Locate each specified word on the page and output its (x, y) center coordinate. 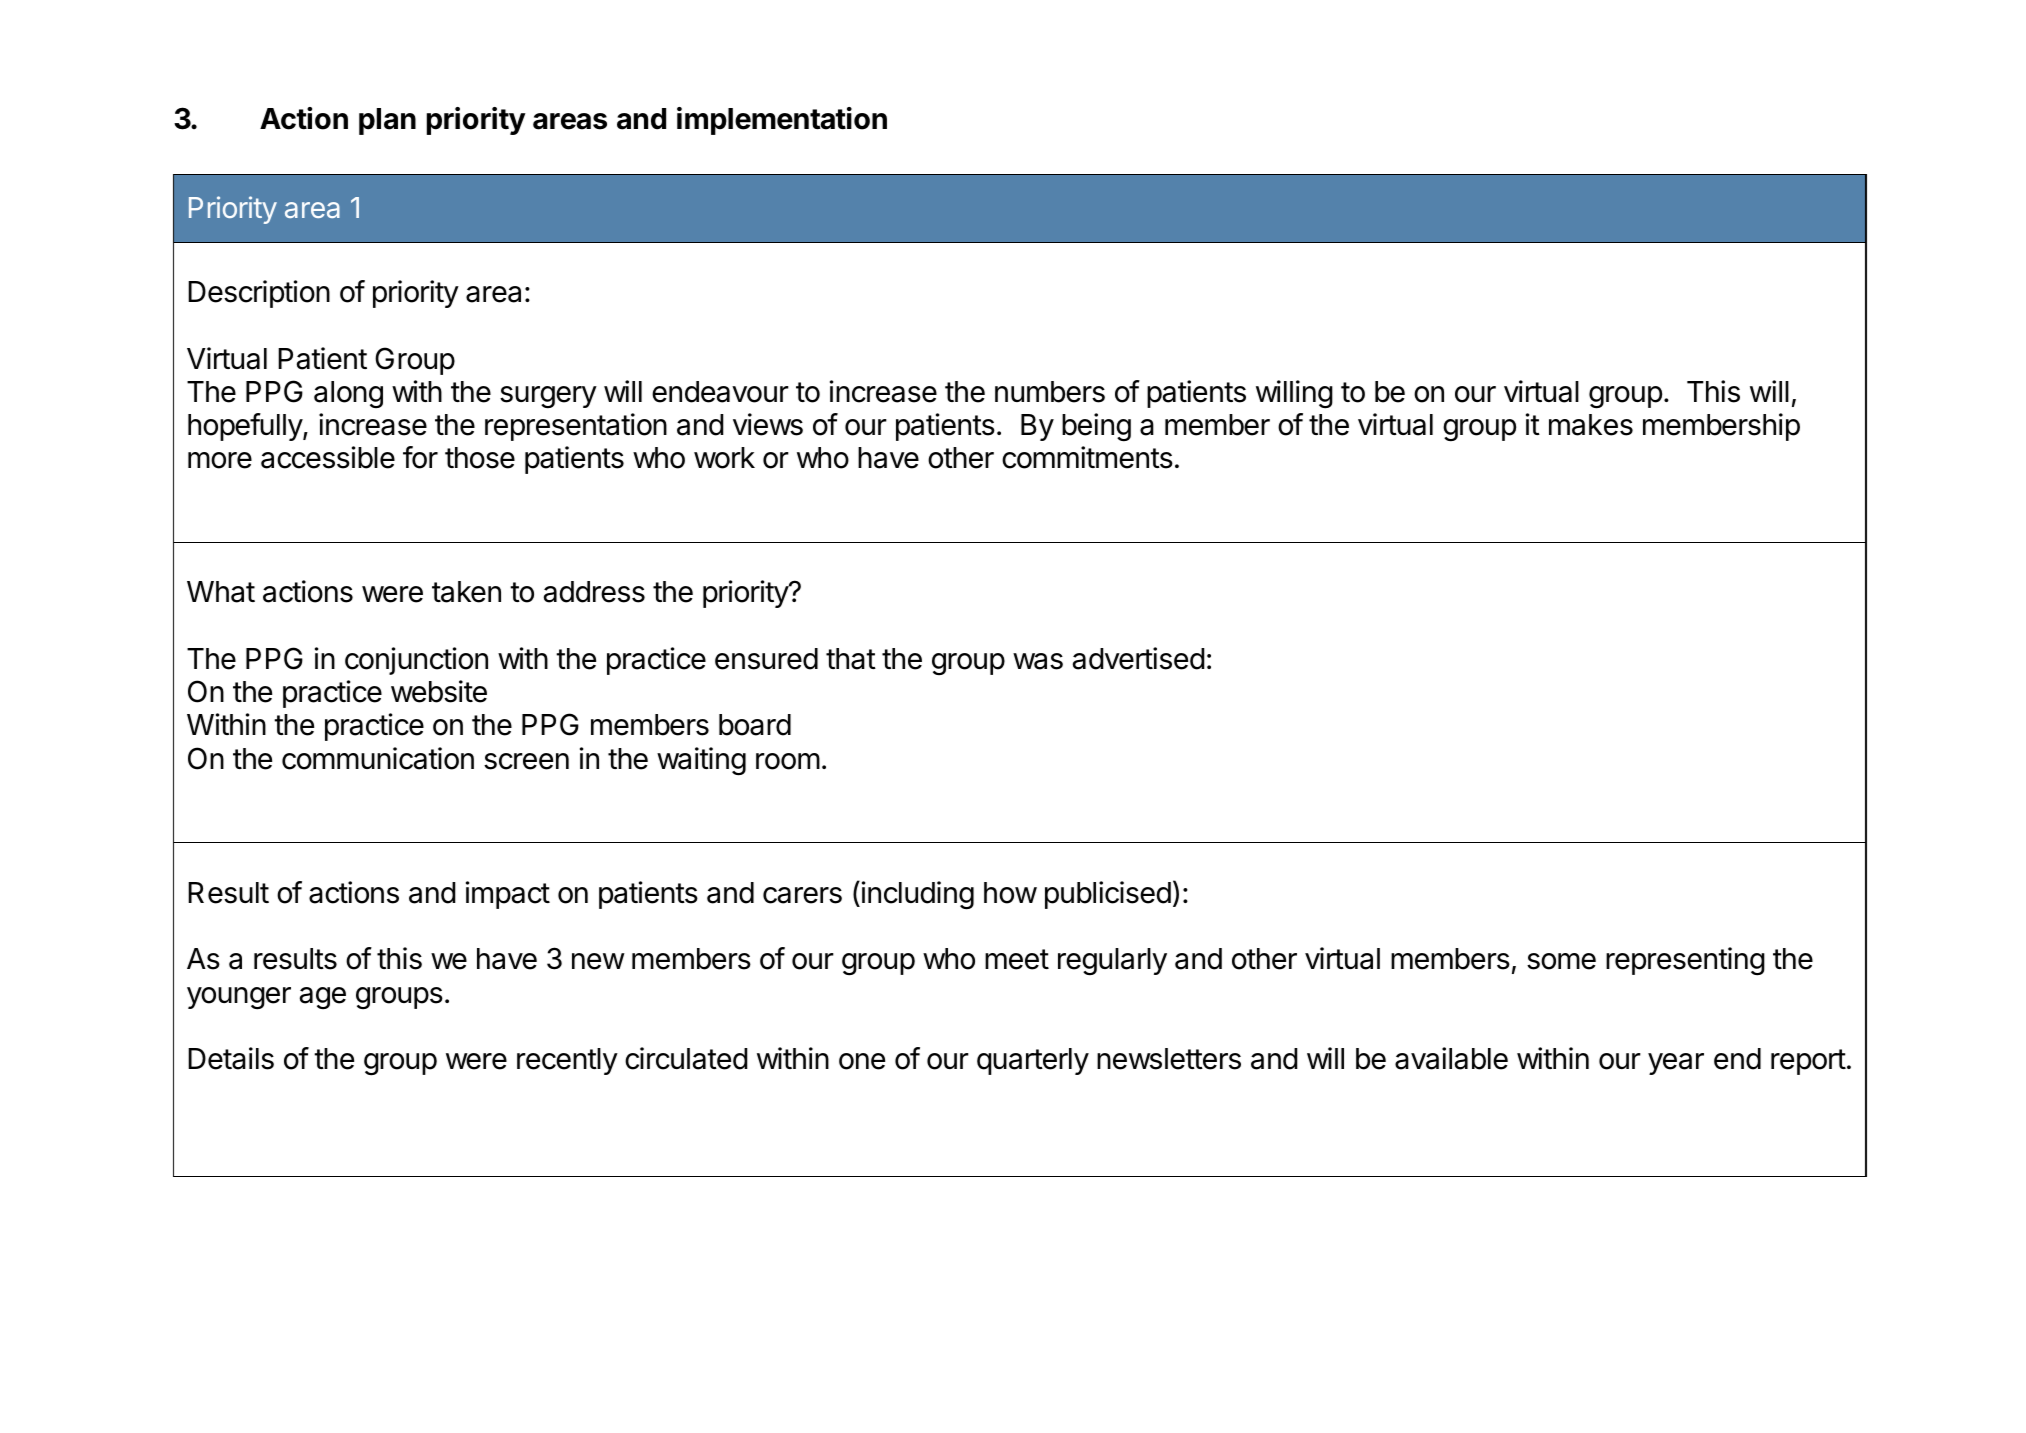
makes (1591, 425)
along (348, 394)
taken (466, 592)
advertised (1139, 658)
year (1676, 1064)
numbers (1050, 392)
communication (378, 758)
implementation (782, 121)
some (1561, 961)
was (1038, 661)
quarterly (1033, 1061)
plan (387, 121)
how (1010, 893)
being (1096, 427)
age (323, 998)
